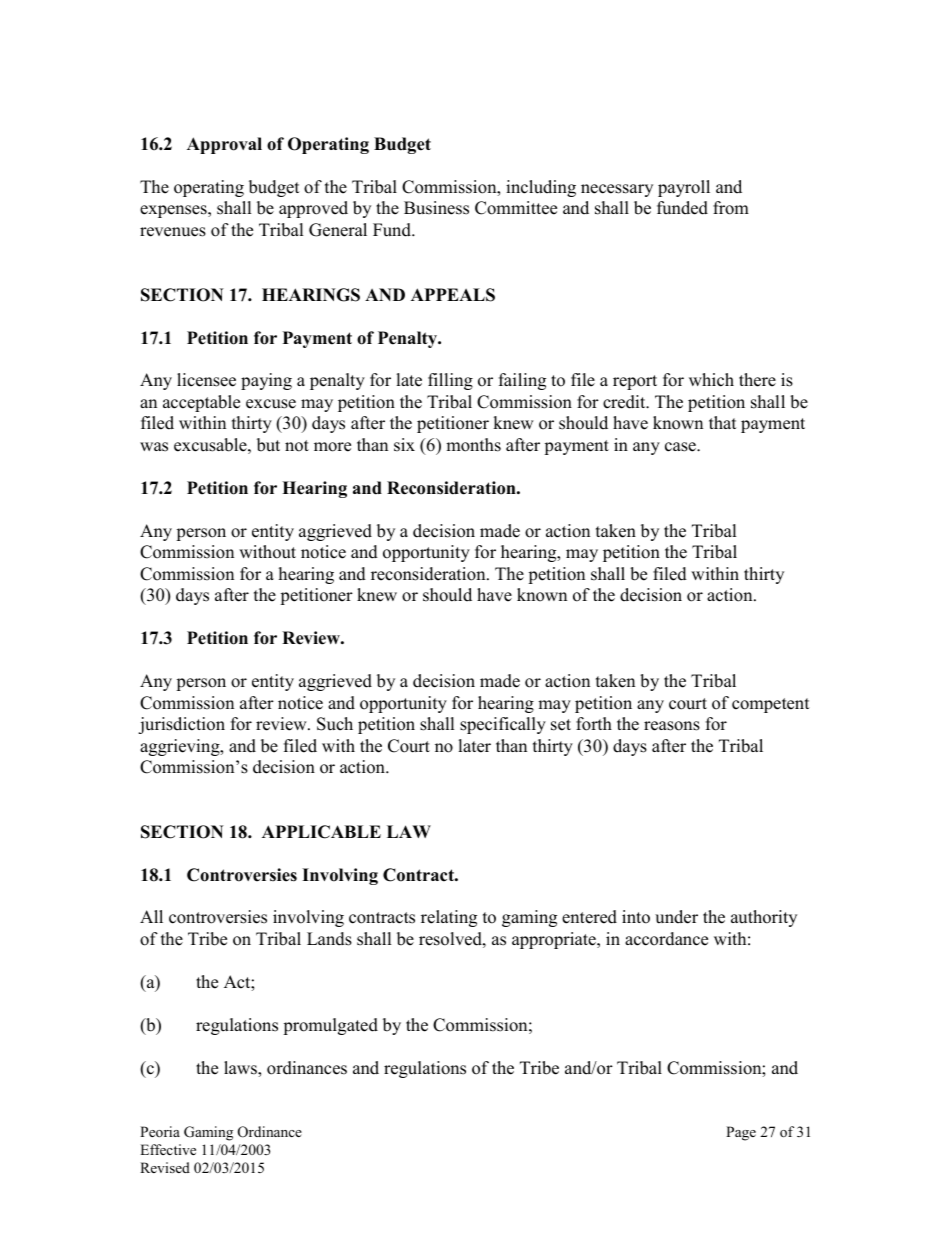  I want to click on Lands, so click(329, 939).
